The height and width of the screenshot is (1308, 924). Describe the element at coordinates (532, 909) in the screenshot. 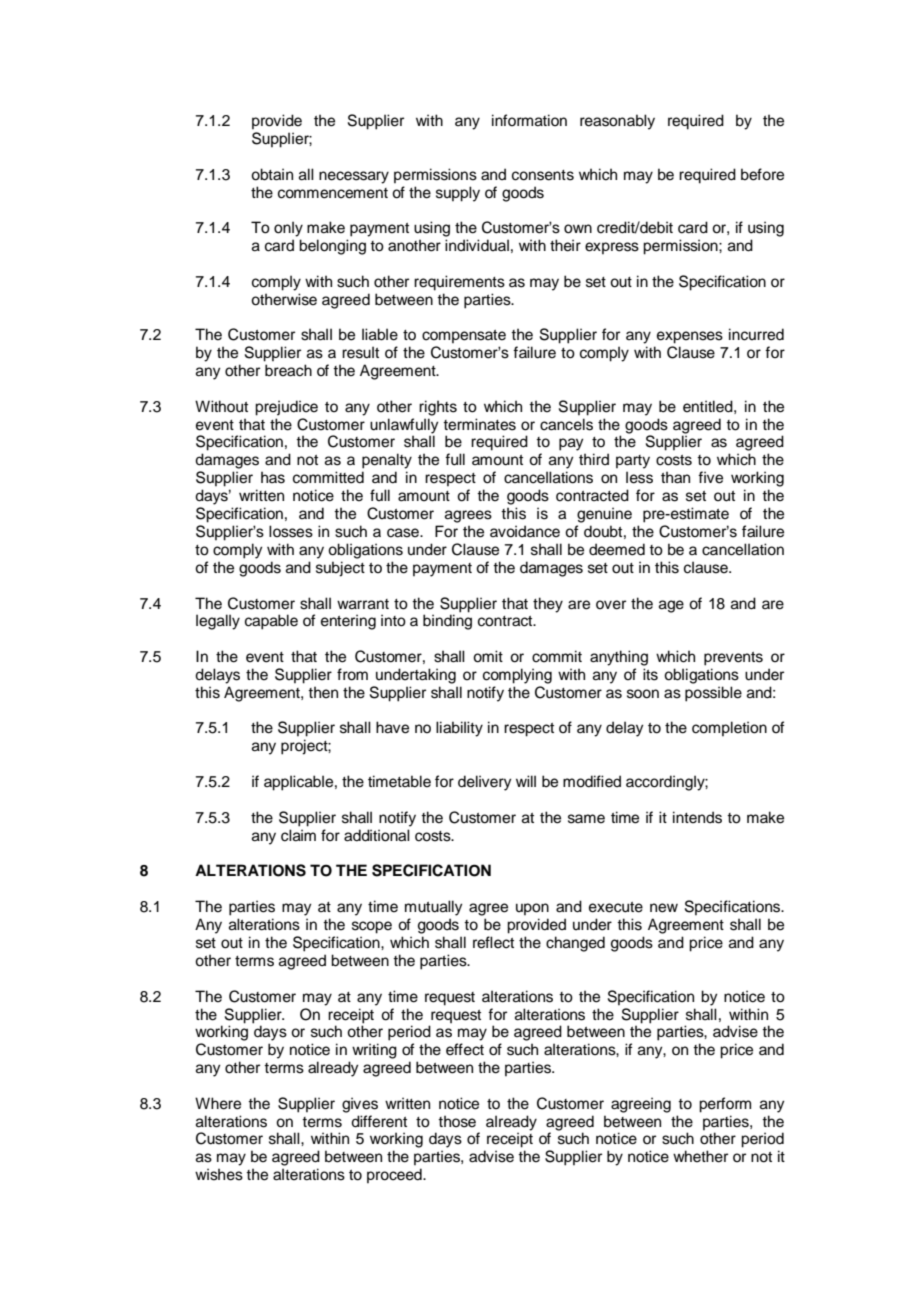

I see `upon` at that location.
